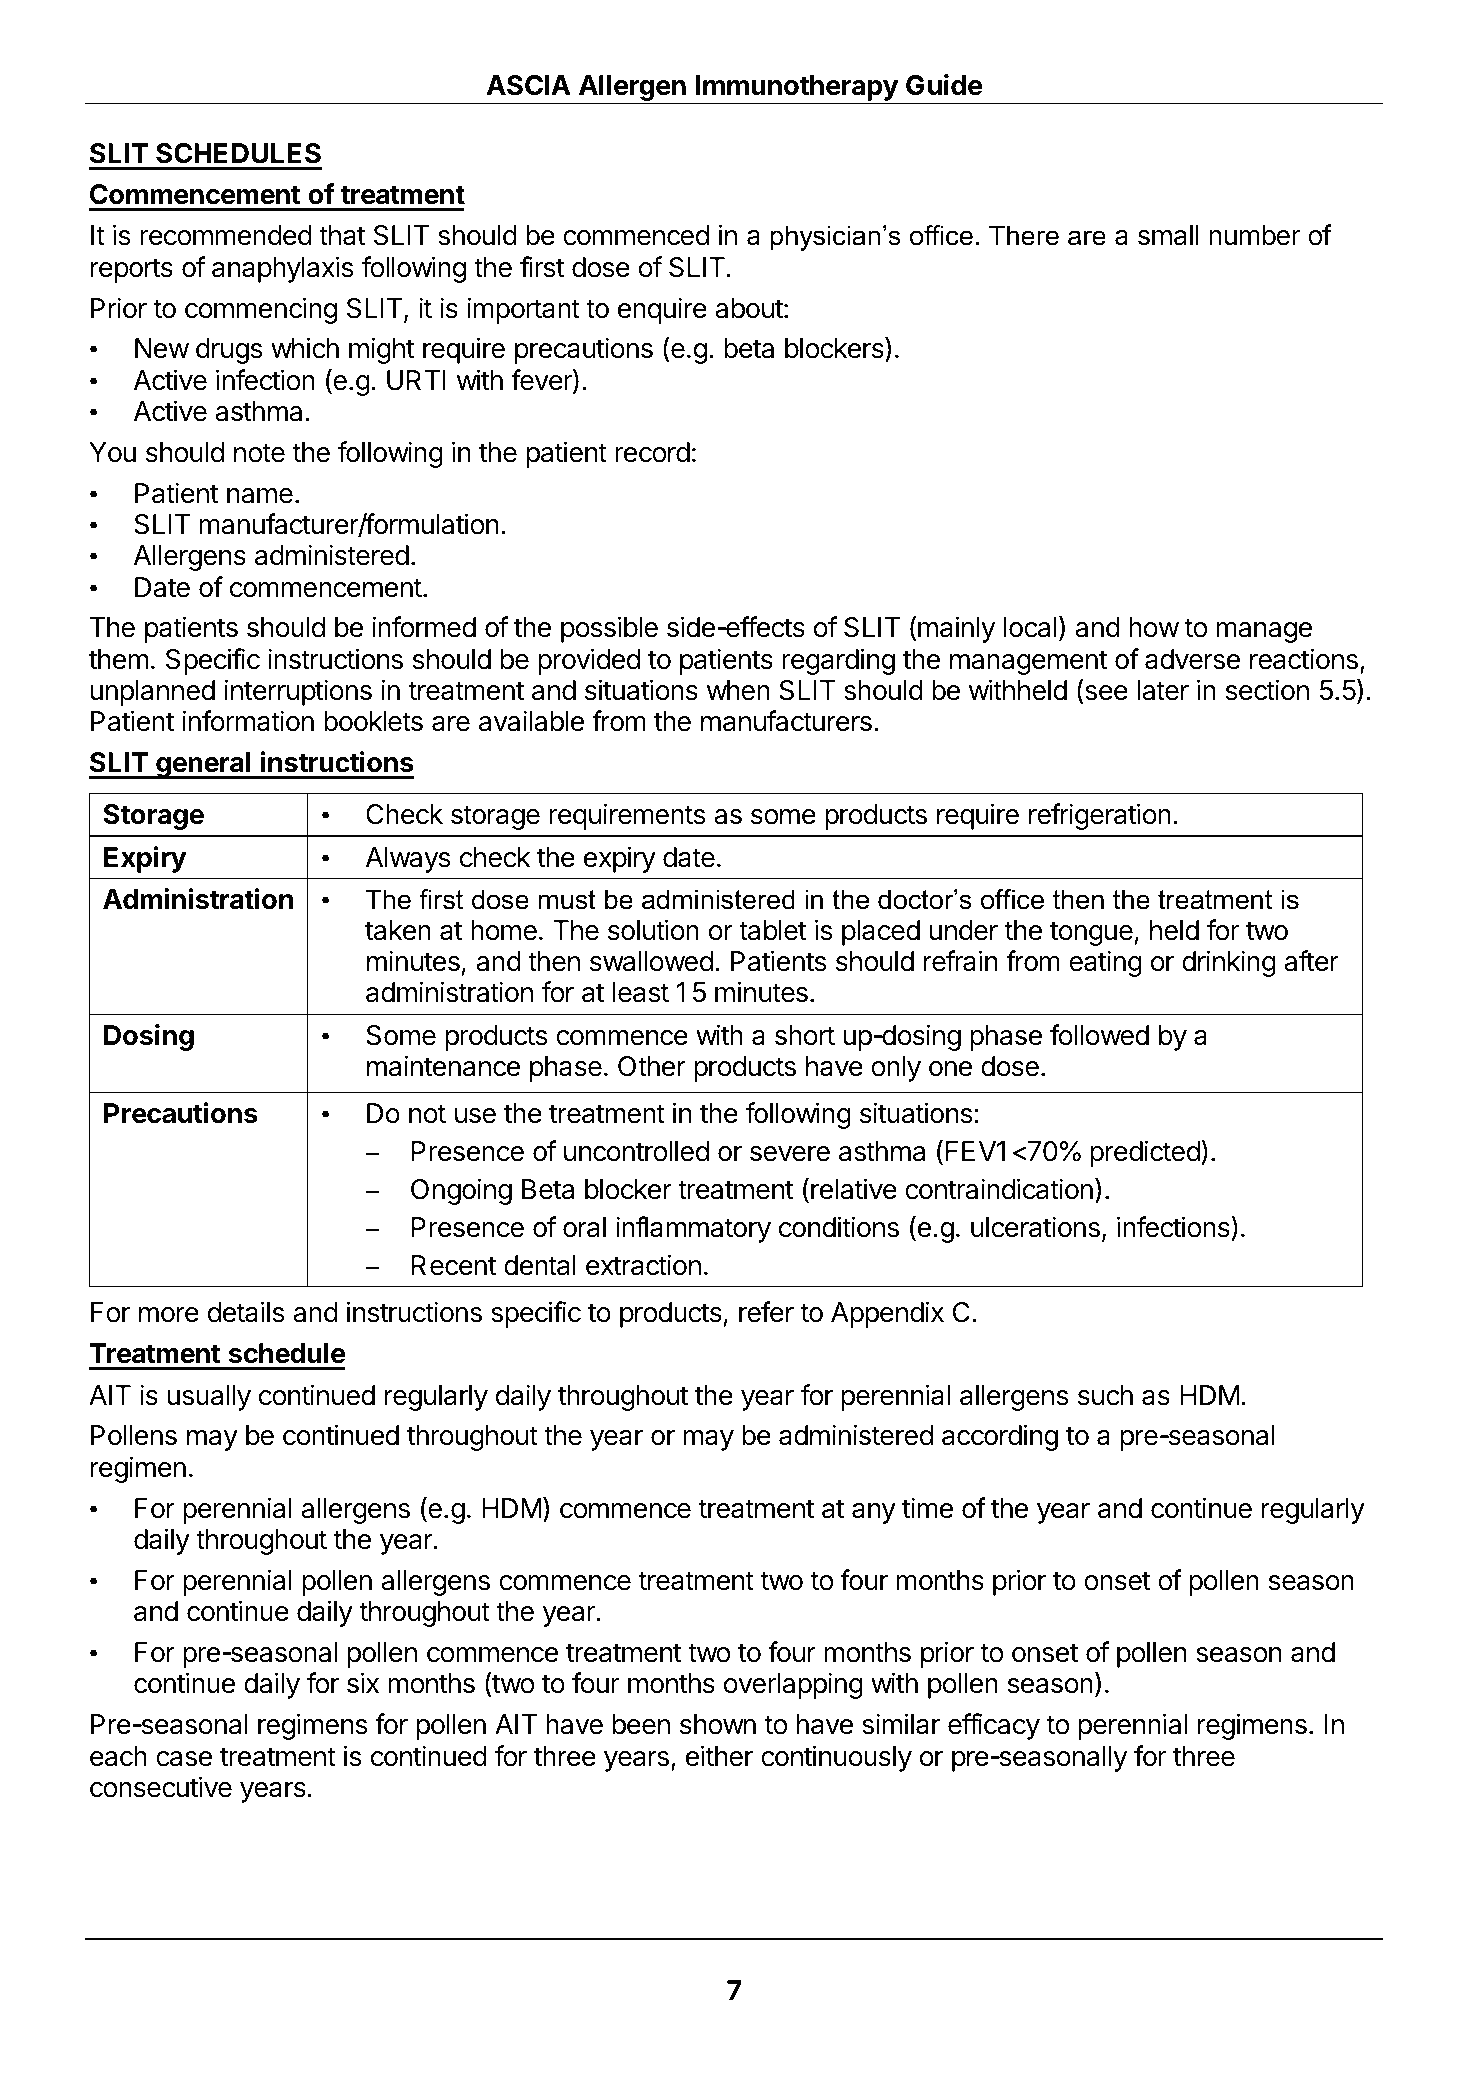  What do you see at coordinates (1192, 659) in the page?
I see `adverse` at bounding box center [1192, 659].
